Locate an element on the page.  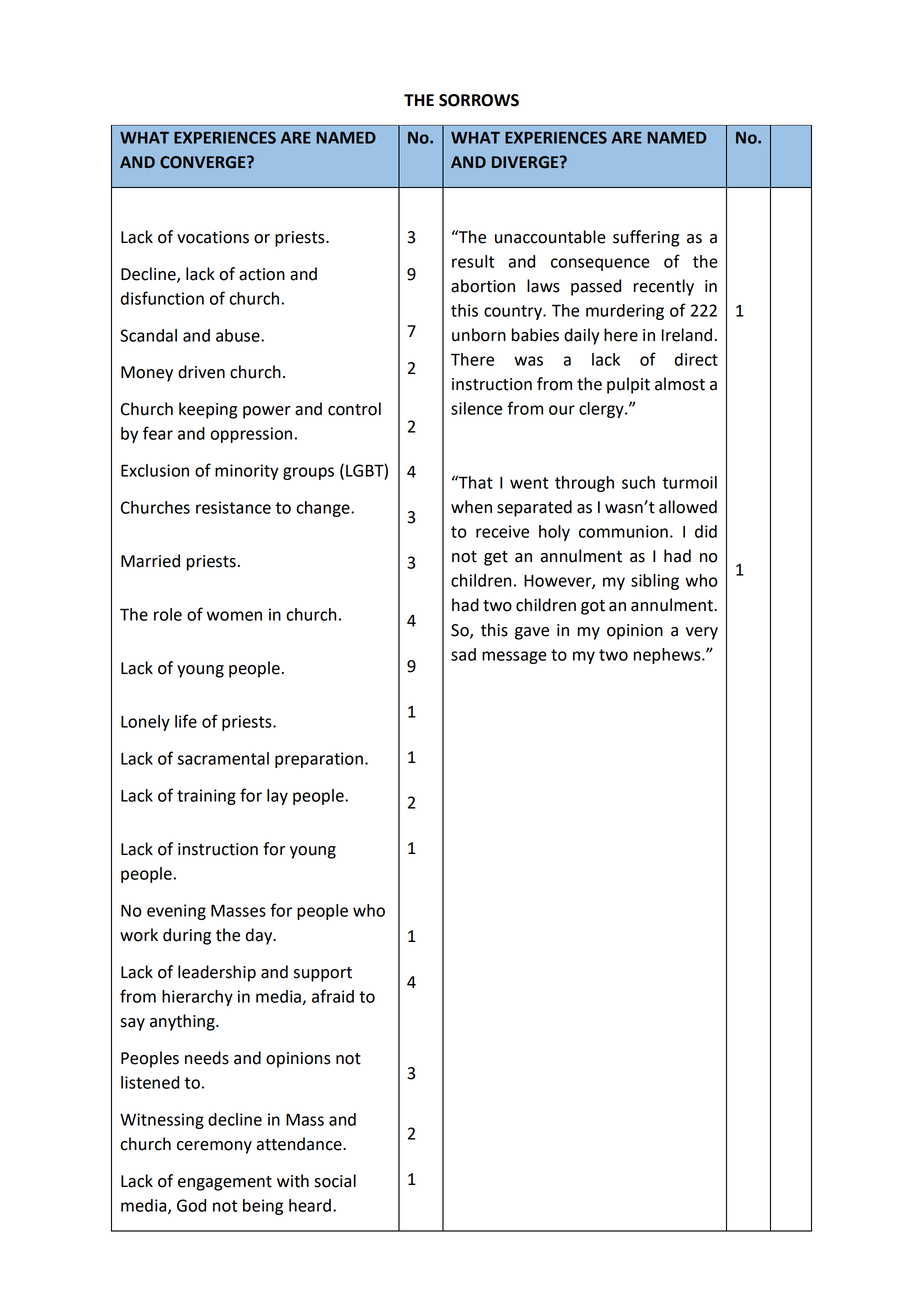
suffering is located at coordinates (646, 238).
